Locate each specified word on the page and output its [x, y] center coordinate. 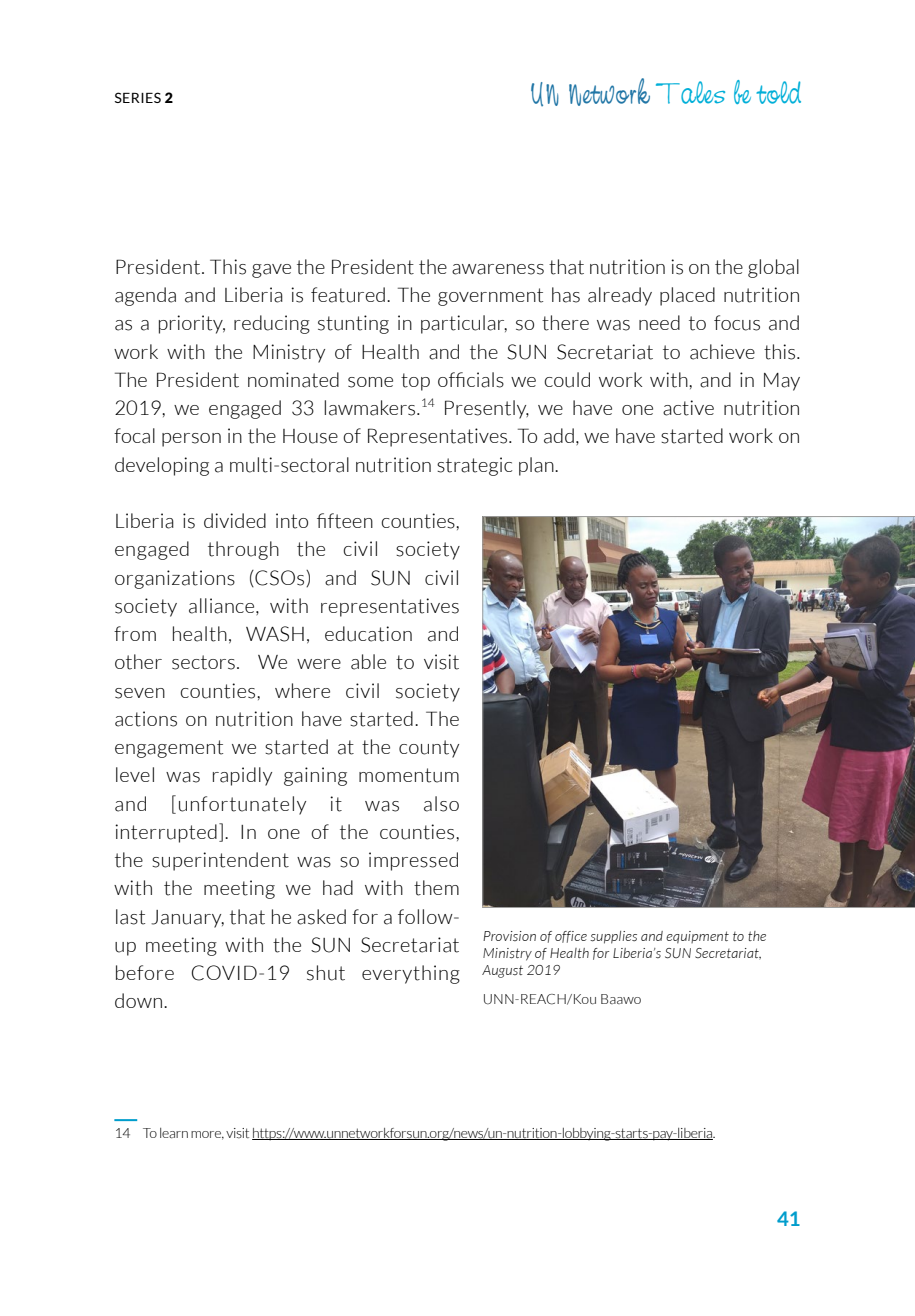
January [187, 919]
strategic [474, 466]
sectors [203, 662]
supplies [613, 937]
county [429, 749]
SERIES [138, 97]
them [436, 888]
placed [687, 296]
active [688, 408]
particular [464, 324]
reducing [272, 324]
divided [235, 520]
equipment [697, 937]
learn [174, 1133]
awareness [498, 269]
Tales [690, 92]
